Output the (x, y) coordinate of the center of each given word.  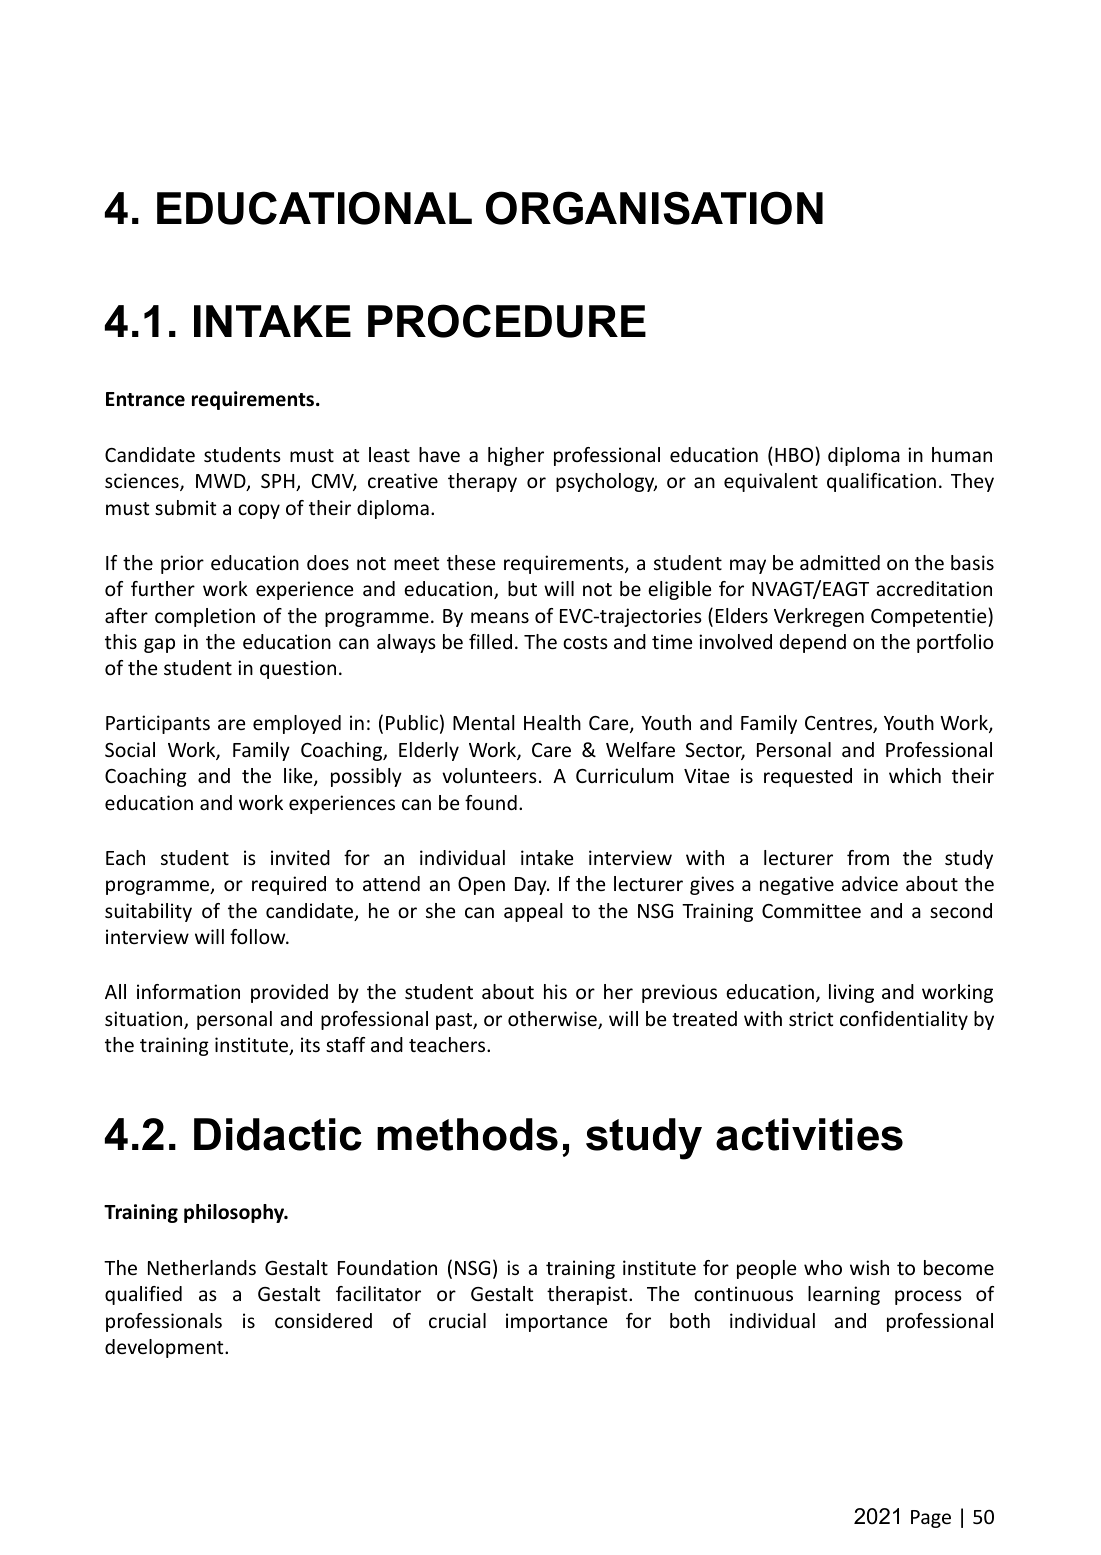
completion (205, 617)
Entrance (145, 399)
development (165, 1348)
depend (813, 643)
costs (585, 642)
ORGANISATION (654, 208)
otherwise (553, 1020)
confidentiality (904, 1020)
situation (145, 1020)
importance (556, 1322)
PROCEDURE (507, 321)
